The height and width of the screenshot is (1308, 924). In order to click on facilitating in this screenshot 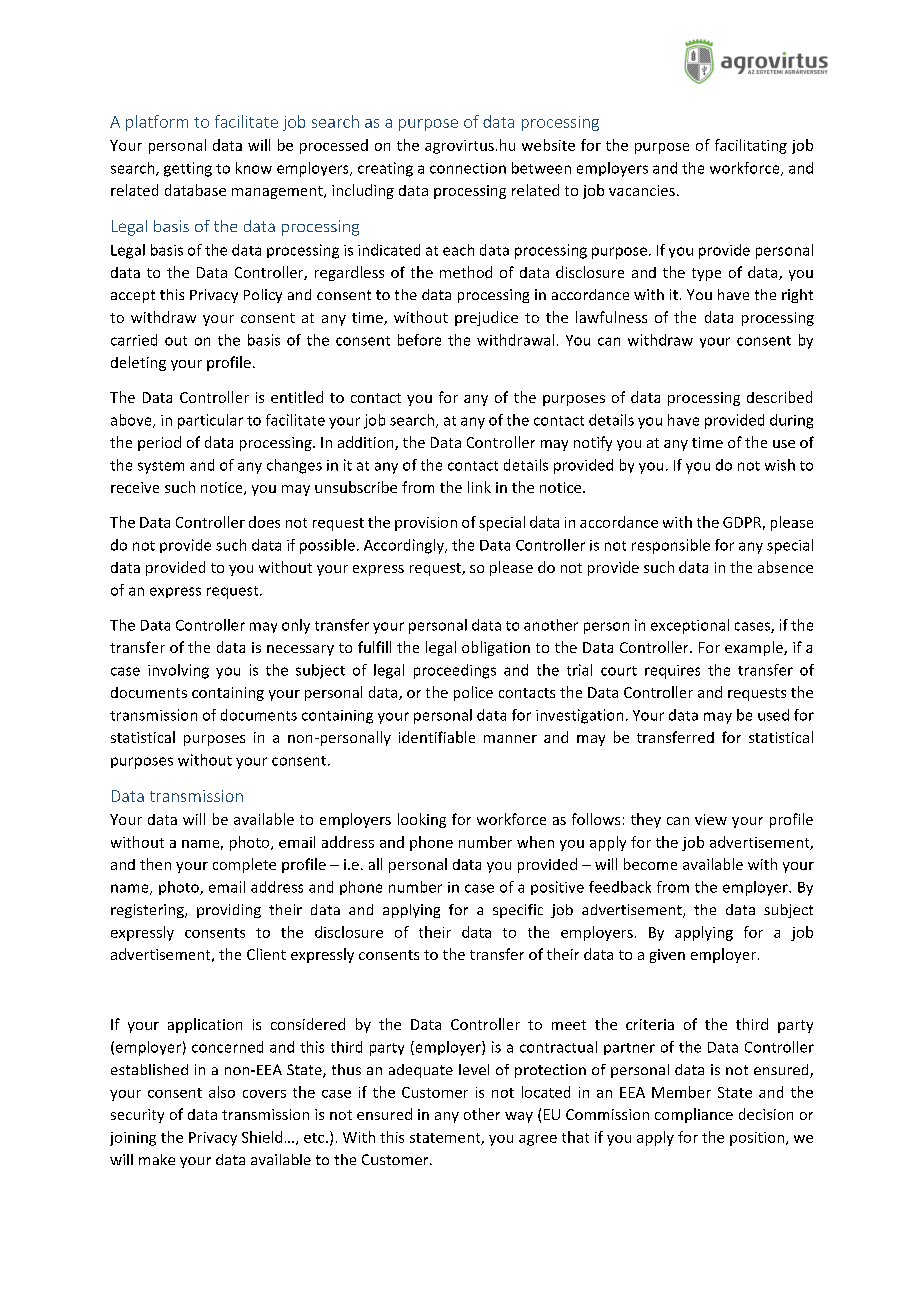, I will do `click(751, 146)`.
